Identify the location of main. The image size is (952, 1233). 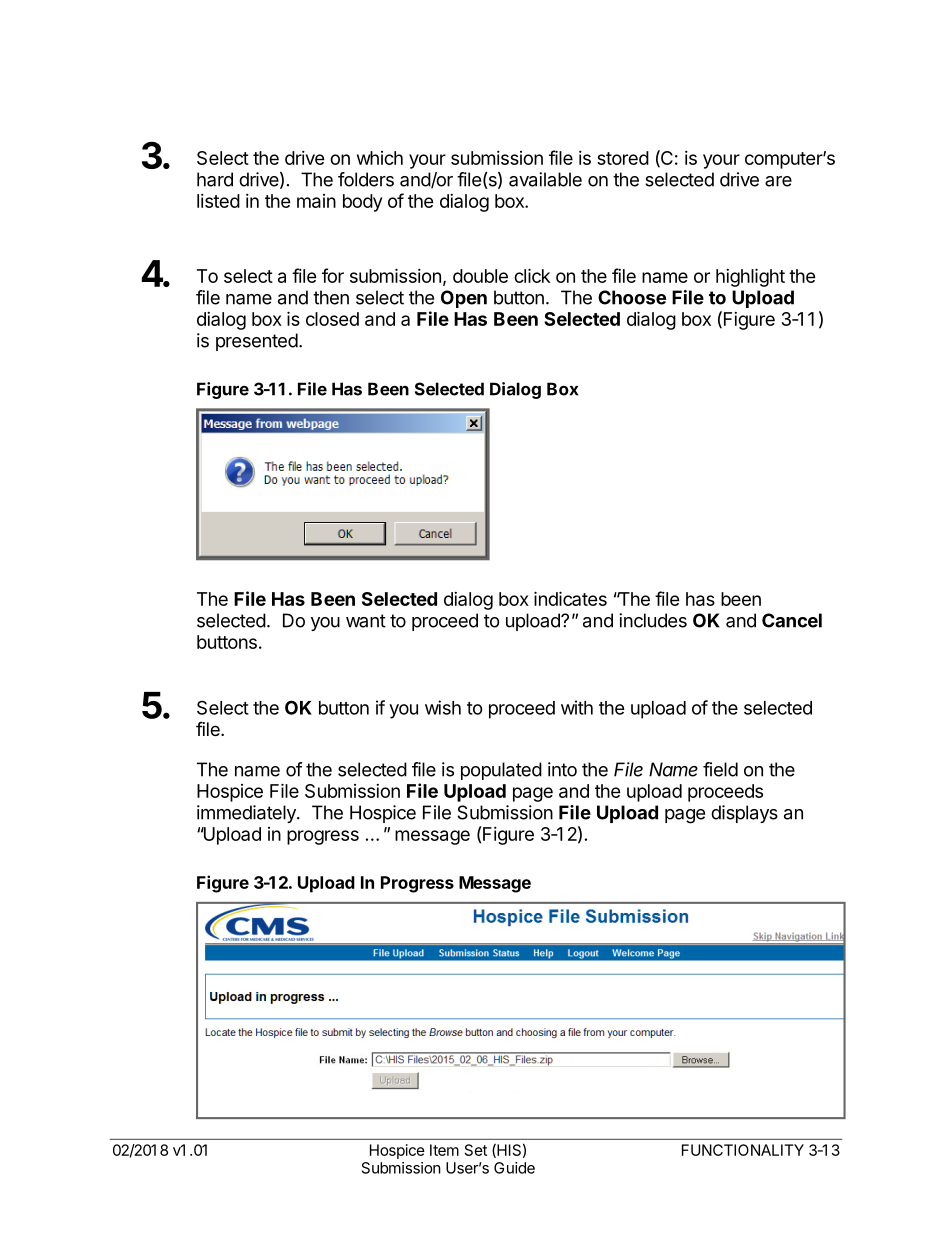
(316, 201).
